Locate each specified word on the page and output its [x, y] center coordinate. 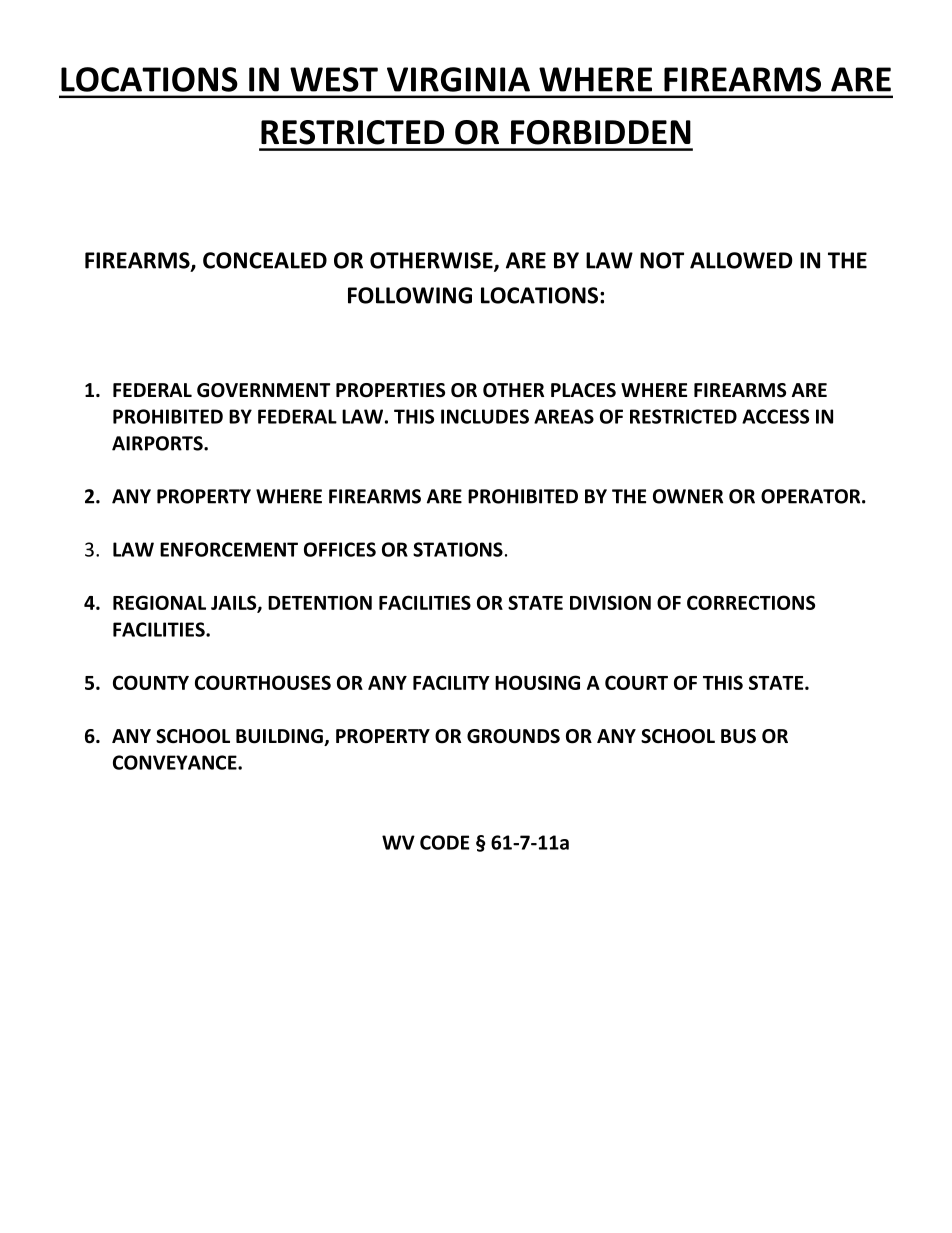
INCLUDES [485, 416]
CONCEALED [265, 260]
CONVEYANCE [176, 762]
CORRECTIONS [751, 602]
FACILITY [451, 682]
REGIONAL [159, 602]
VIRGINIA [458, 79]
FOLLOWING [410, 295]
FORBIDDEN [601, 132]
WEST [334, 79]
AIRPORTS [158, 443]
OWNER [688, 496]
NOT [662, 260]
